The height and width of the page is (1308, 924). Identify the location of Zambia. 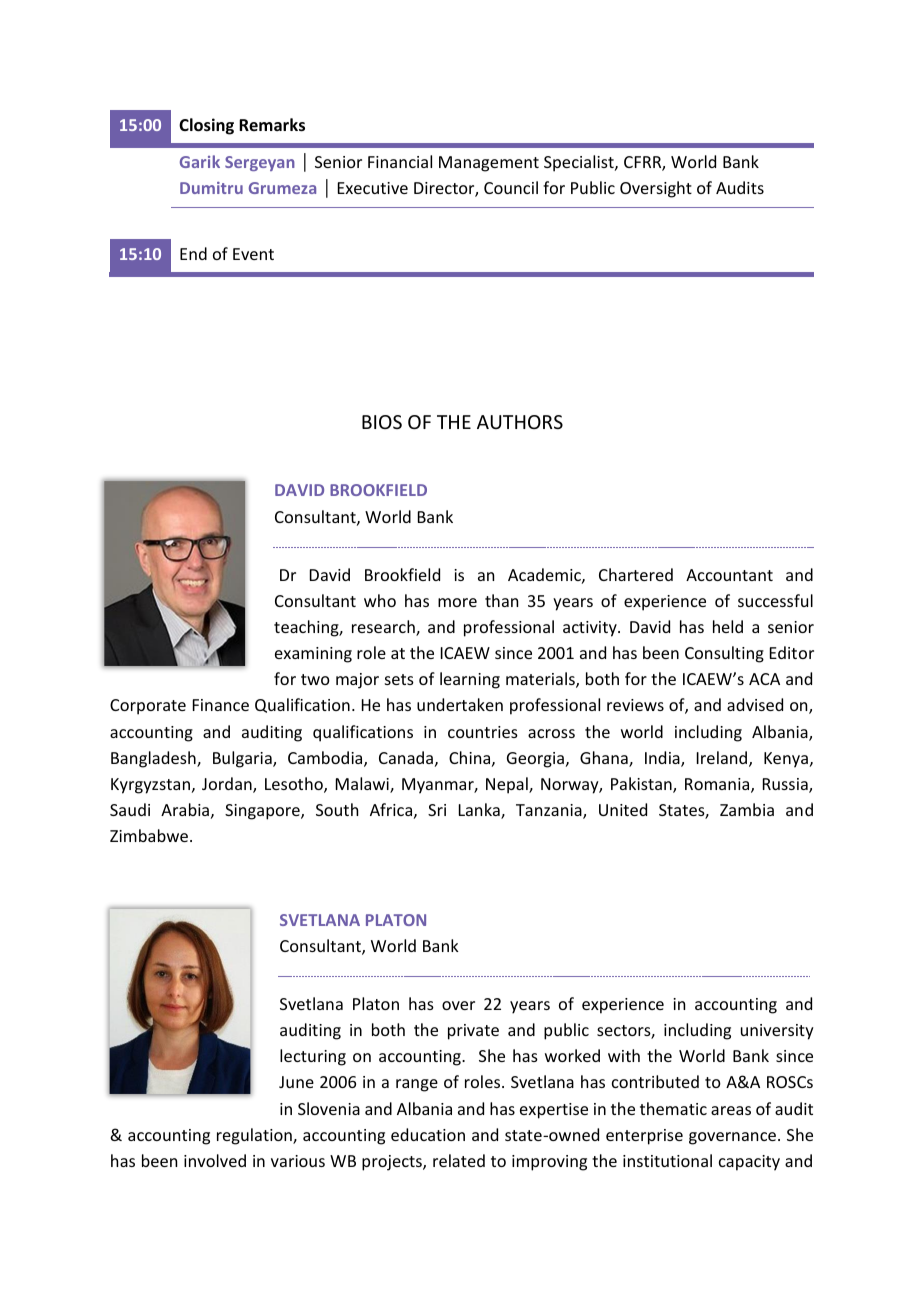
(747, 809).
